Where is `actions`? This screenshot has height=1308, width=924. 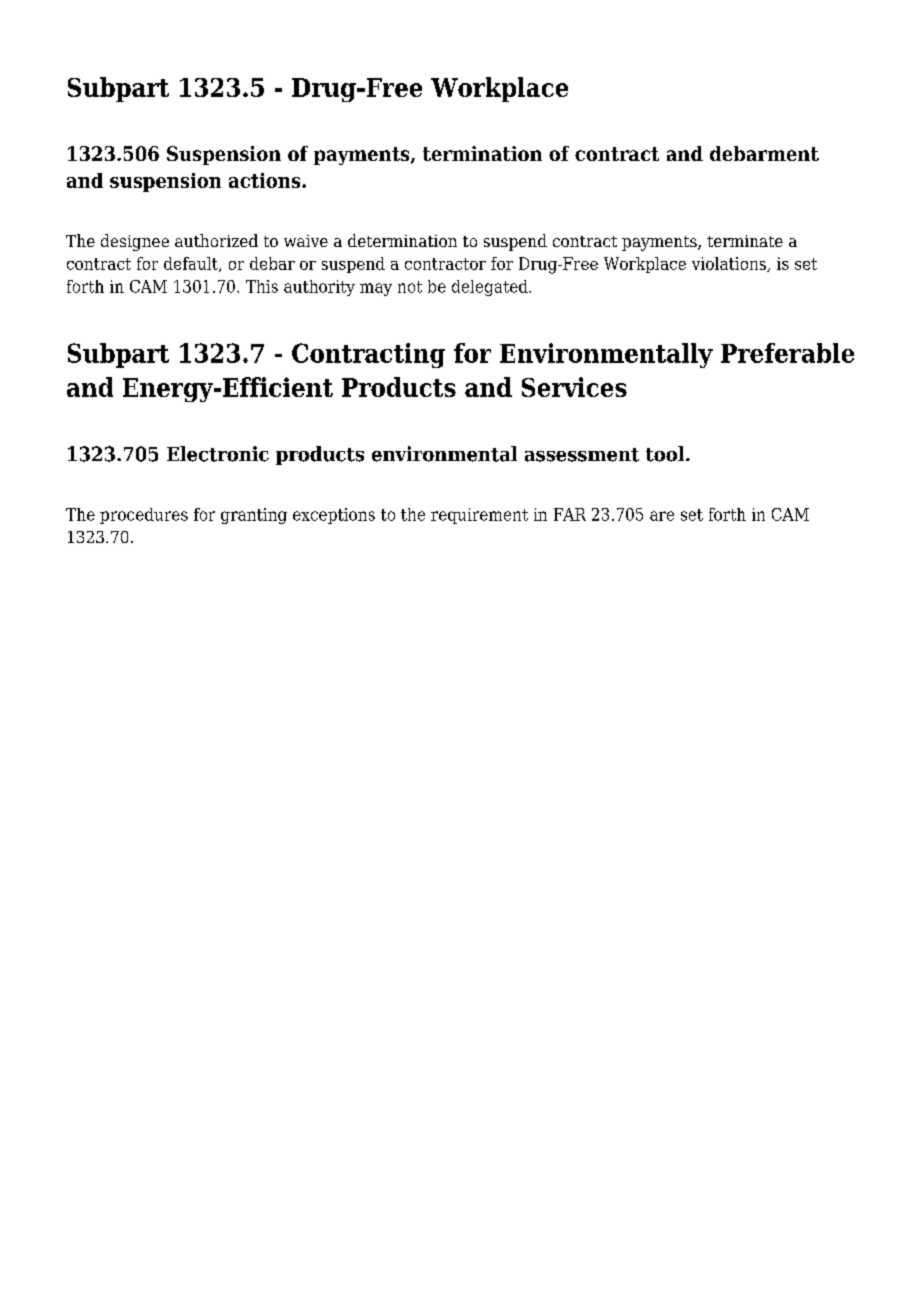 actions is located at coordinates (266, 180).
